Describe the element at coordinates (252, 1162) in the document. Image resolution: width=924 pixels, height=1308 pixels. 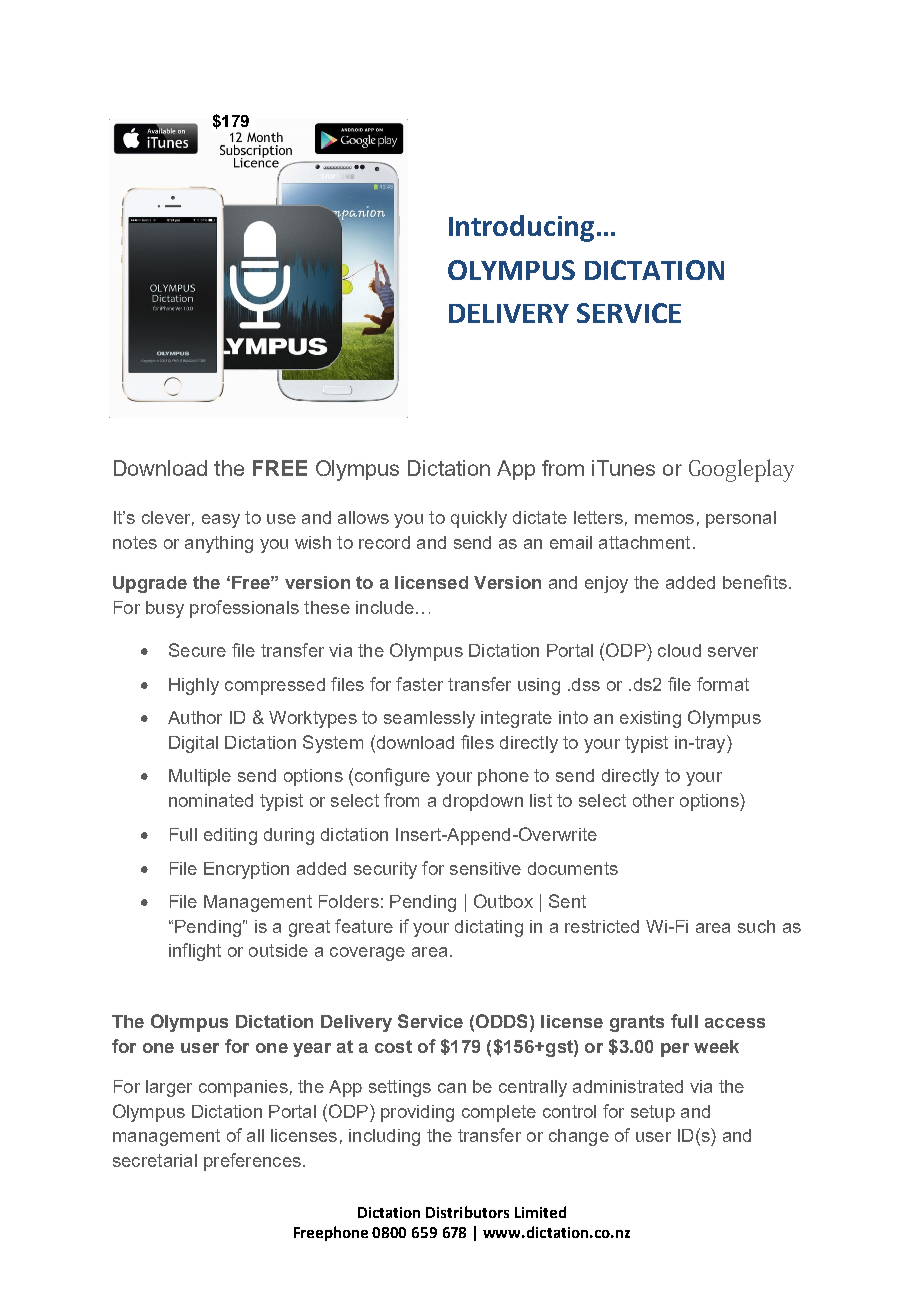
I see `preferences` at that location.
